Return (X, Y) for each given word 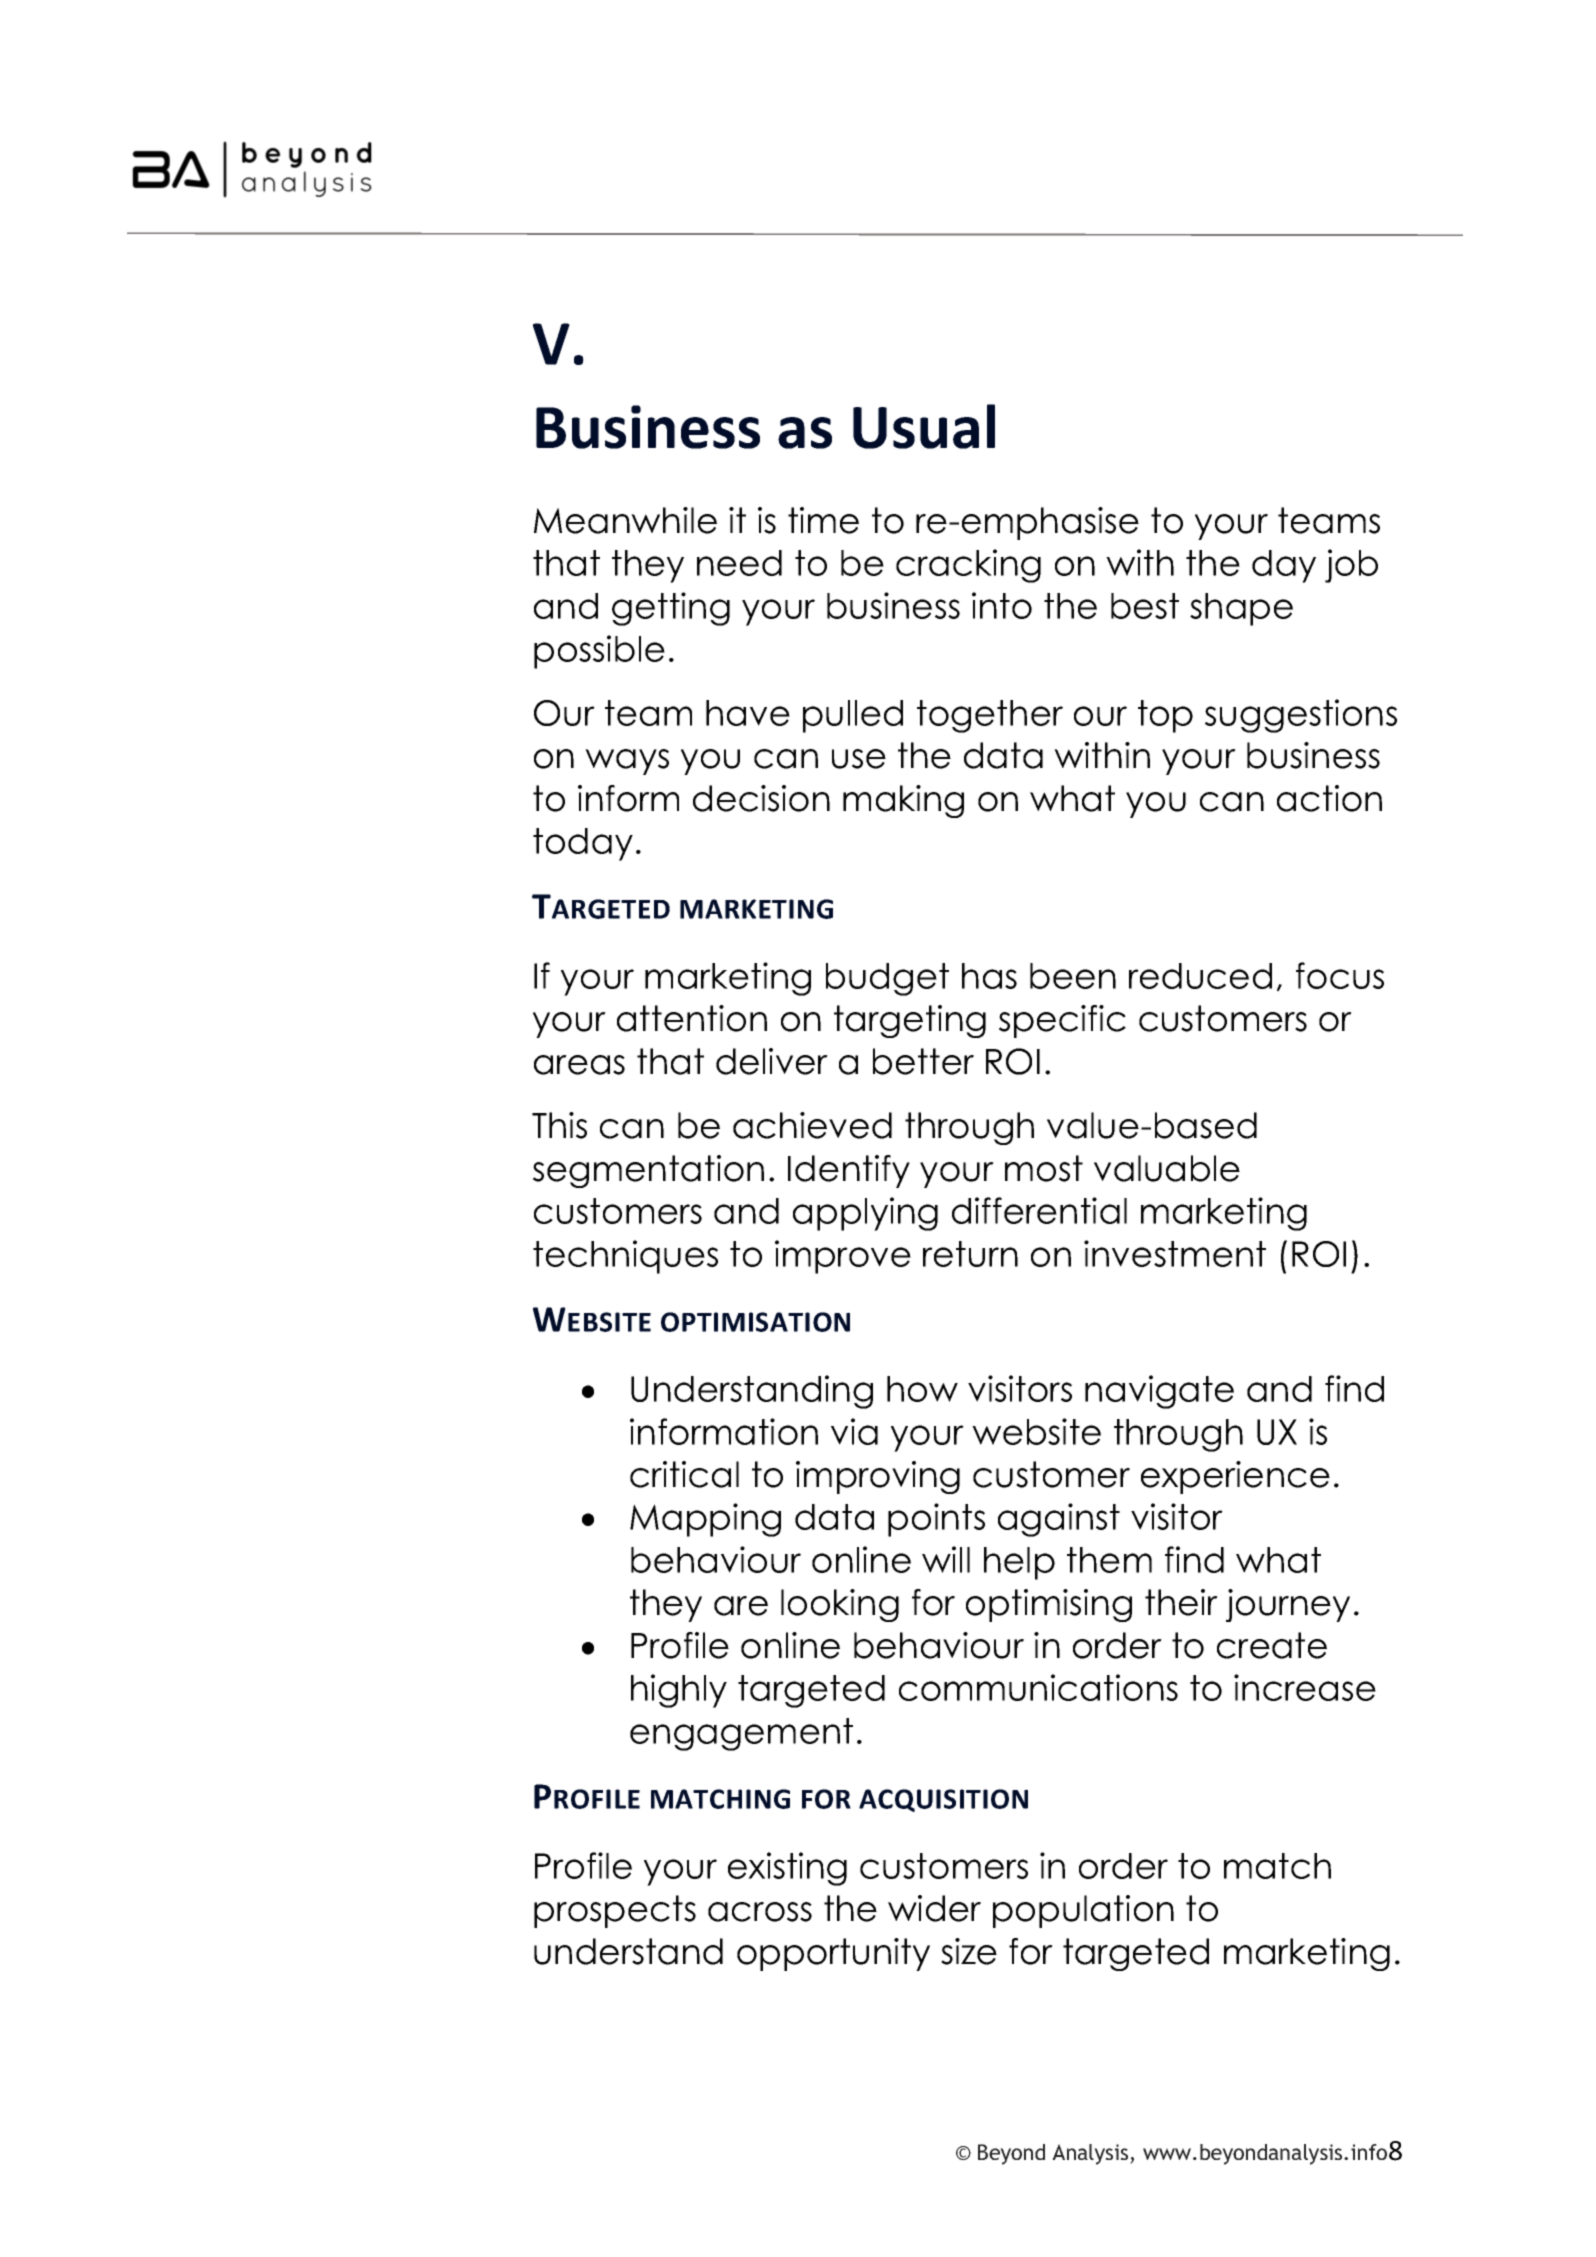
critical (684, 1474)
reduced (1200, 976)
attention (692, 1018)
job (1351, 566)
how (922, 1389)
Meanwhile (625, 520)
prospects (615, 1911)
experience (1235, 1477)
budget (887, 979)
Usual (924, 426)
